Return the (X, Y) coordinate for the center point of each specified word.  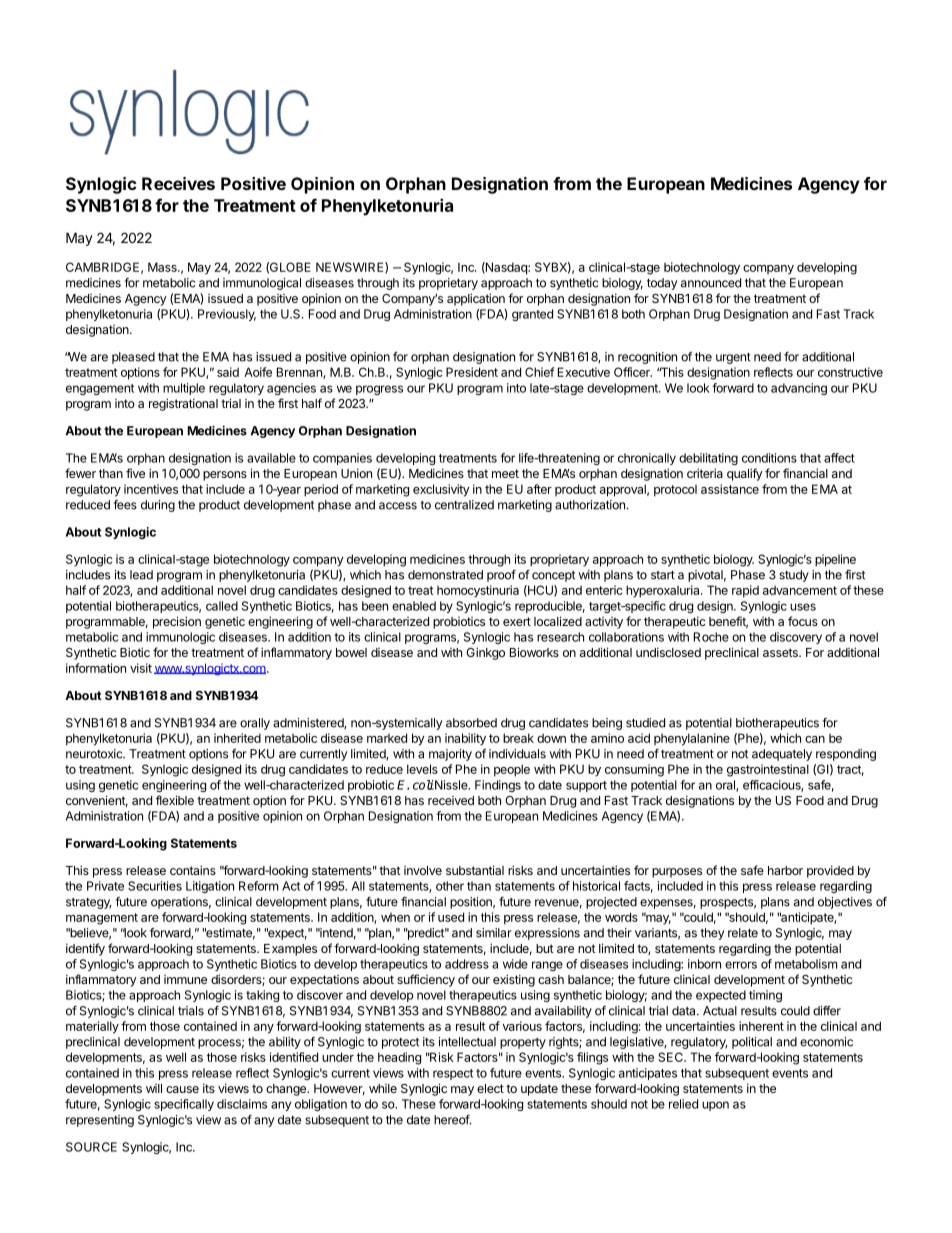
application (476, 299)
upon (715, 1106)
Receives (178, 183)
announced (711, 283)
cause (182, 1089)
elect (490, 1088)
